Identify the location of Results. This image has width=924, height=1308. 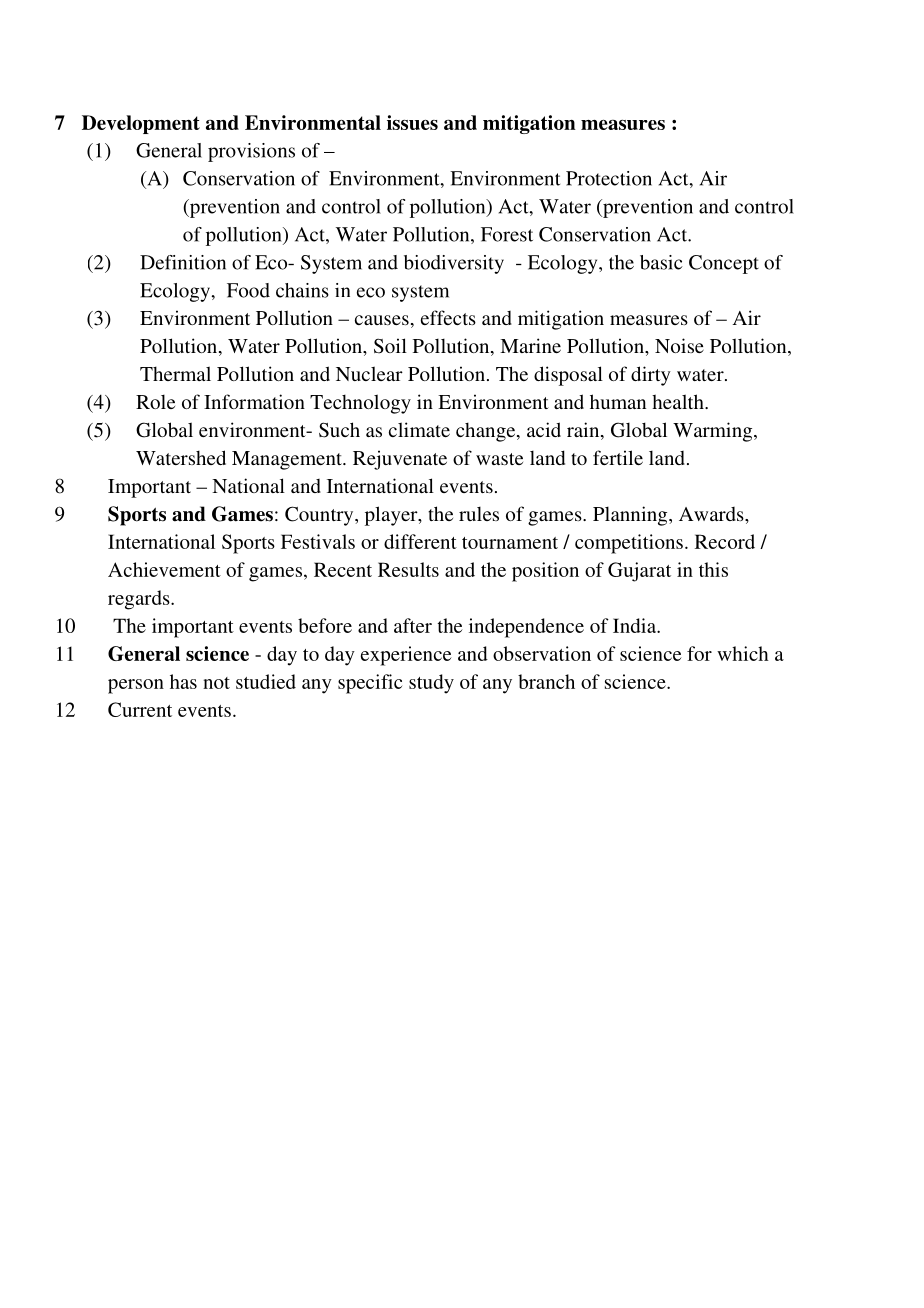
(408, 569).
